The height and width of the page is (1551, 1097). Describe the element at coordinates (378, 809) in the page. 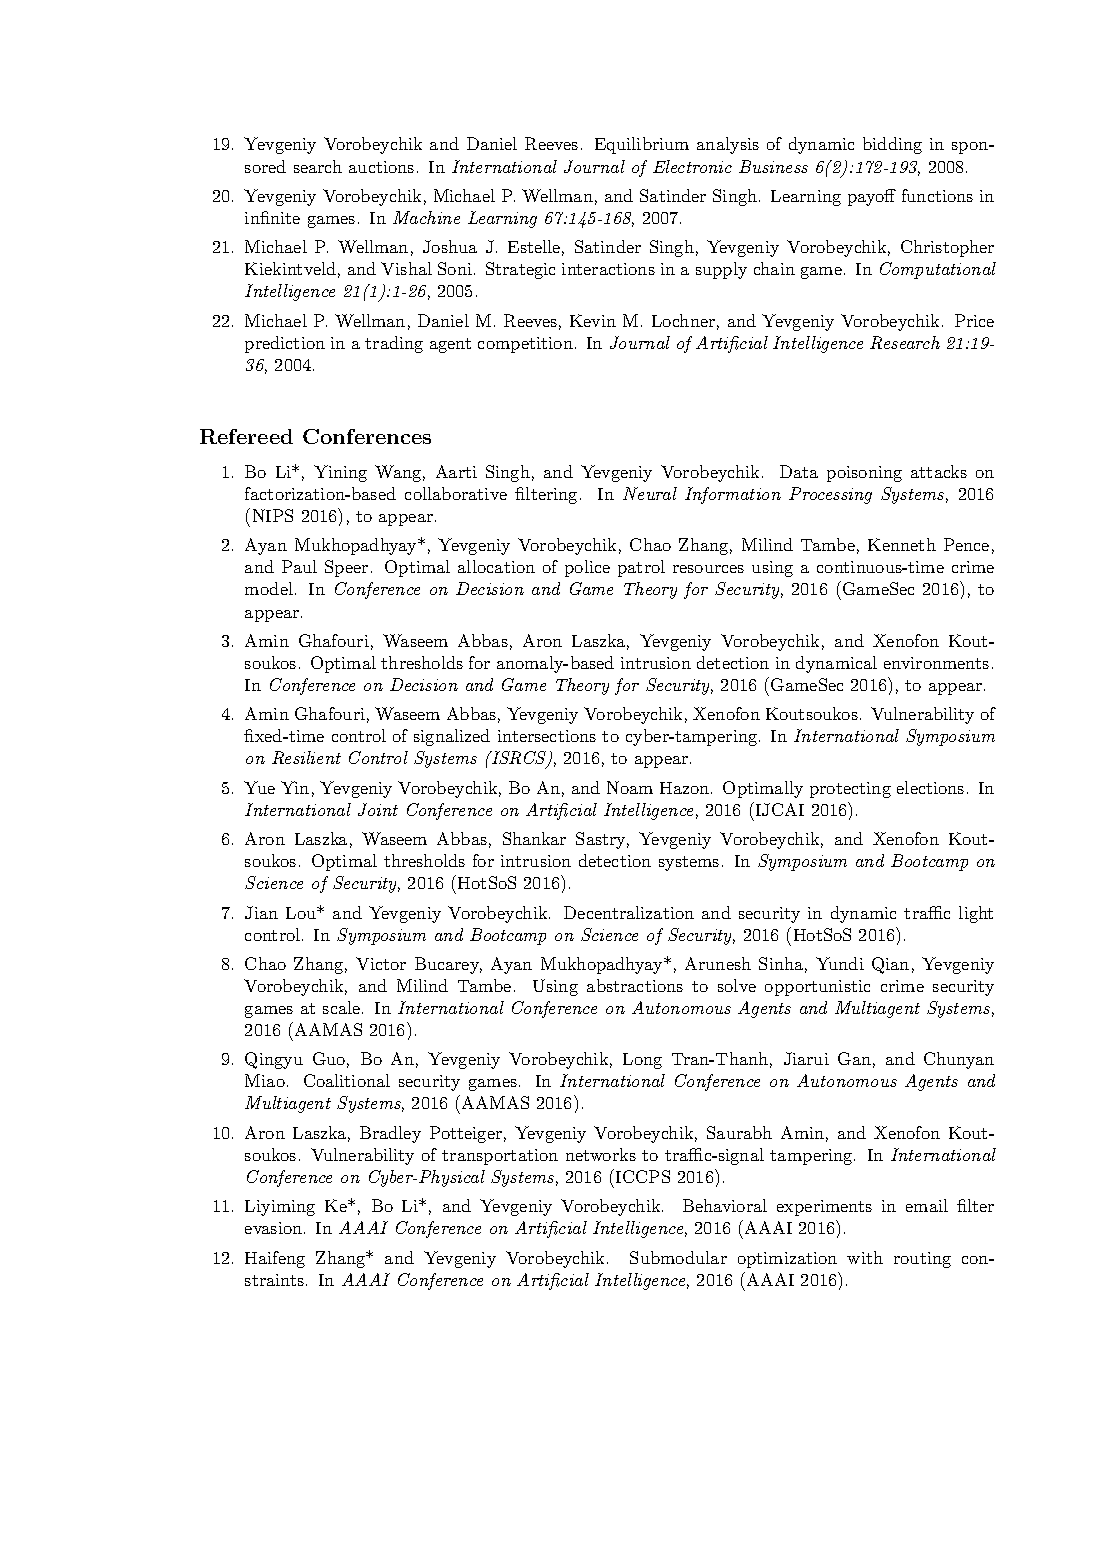

I see `Joint` at that location.
